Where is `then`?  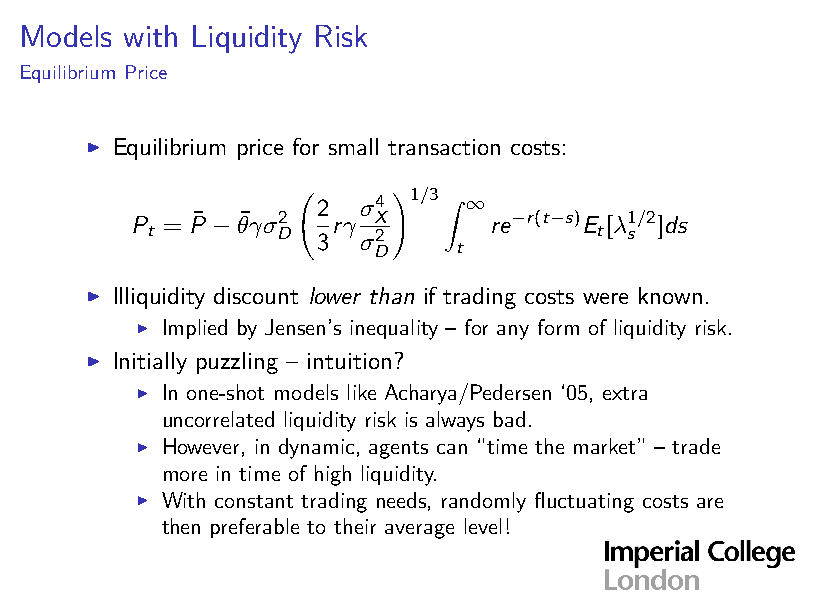 then is located at coordinates (181, 526).
